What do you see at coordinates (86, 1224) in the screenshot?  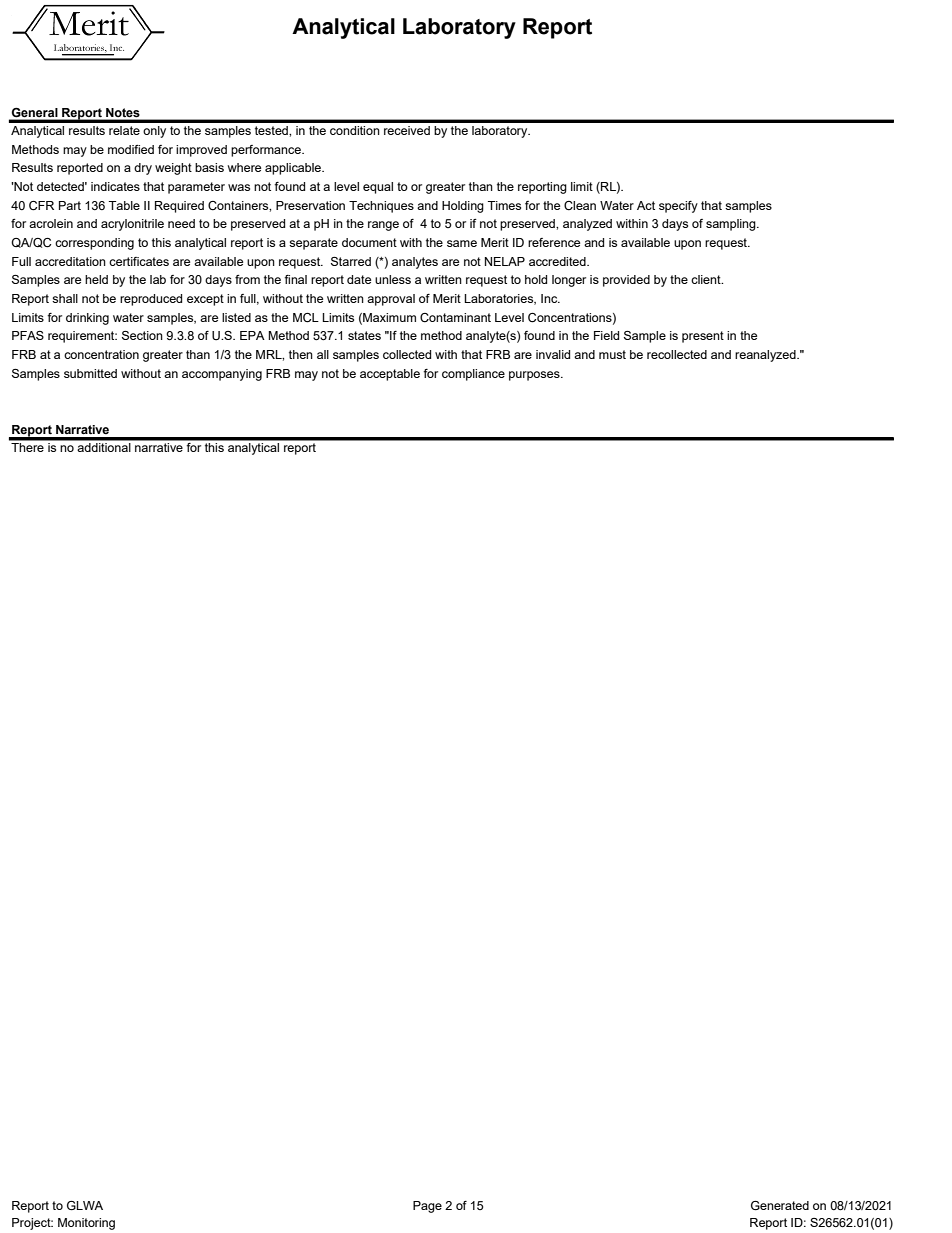 I see `Monitoring` at bounding box center [86, 1224].
